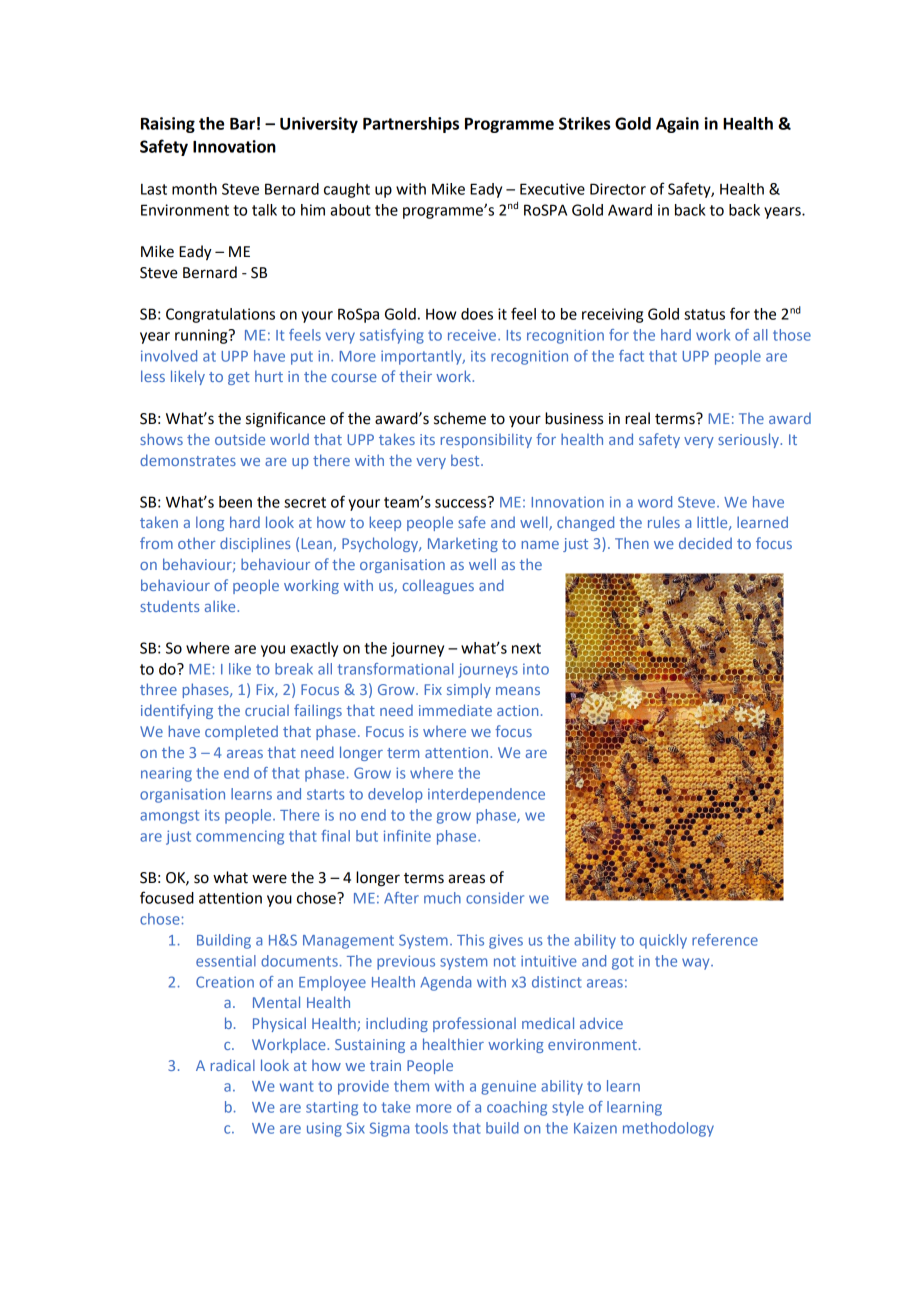 The width and height of the image is (924, 1308). I want to click on month, so click(194, 189).
